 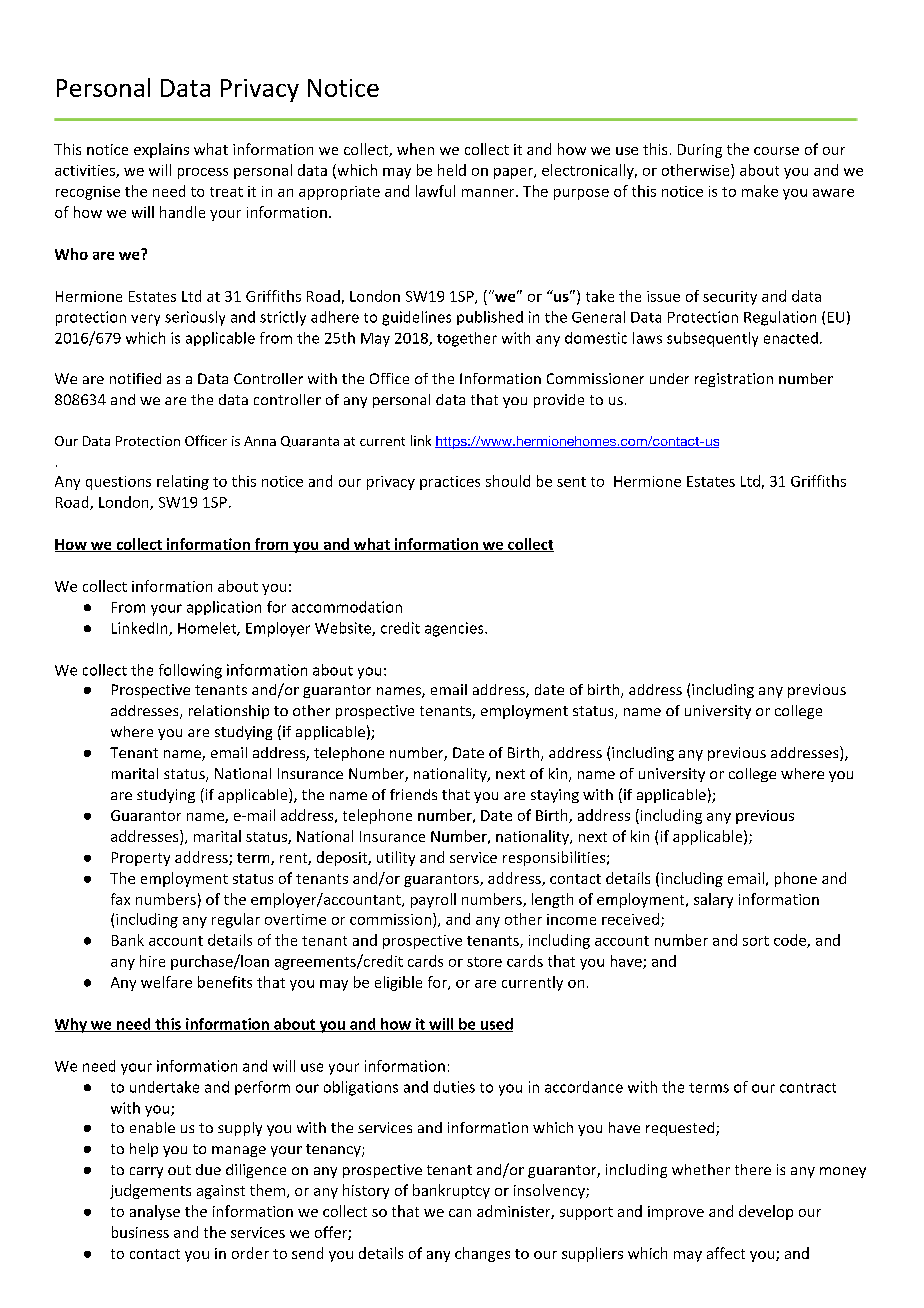 What do you see at coordinates (155, 1212) in the screenshot?
I see `analyse` at bounding box center [155, 1212].
